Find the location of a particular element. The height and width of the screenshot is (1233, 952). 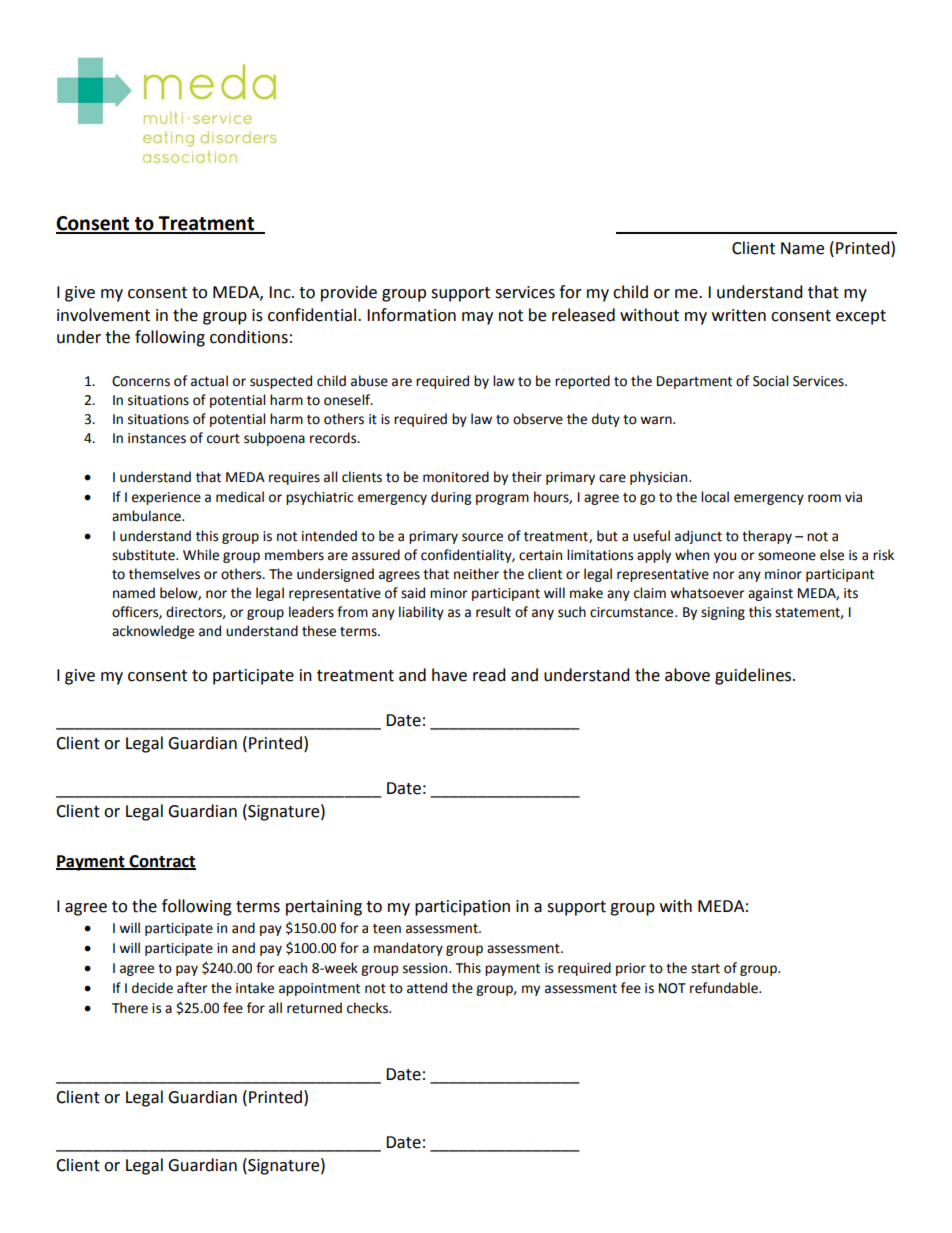

after is located at coordinates (192, 988).
